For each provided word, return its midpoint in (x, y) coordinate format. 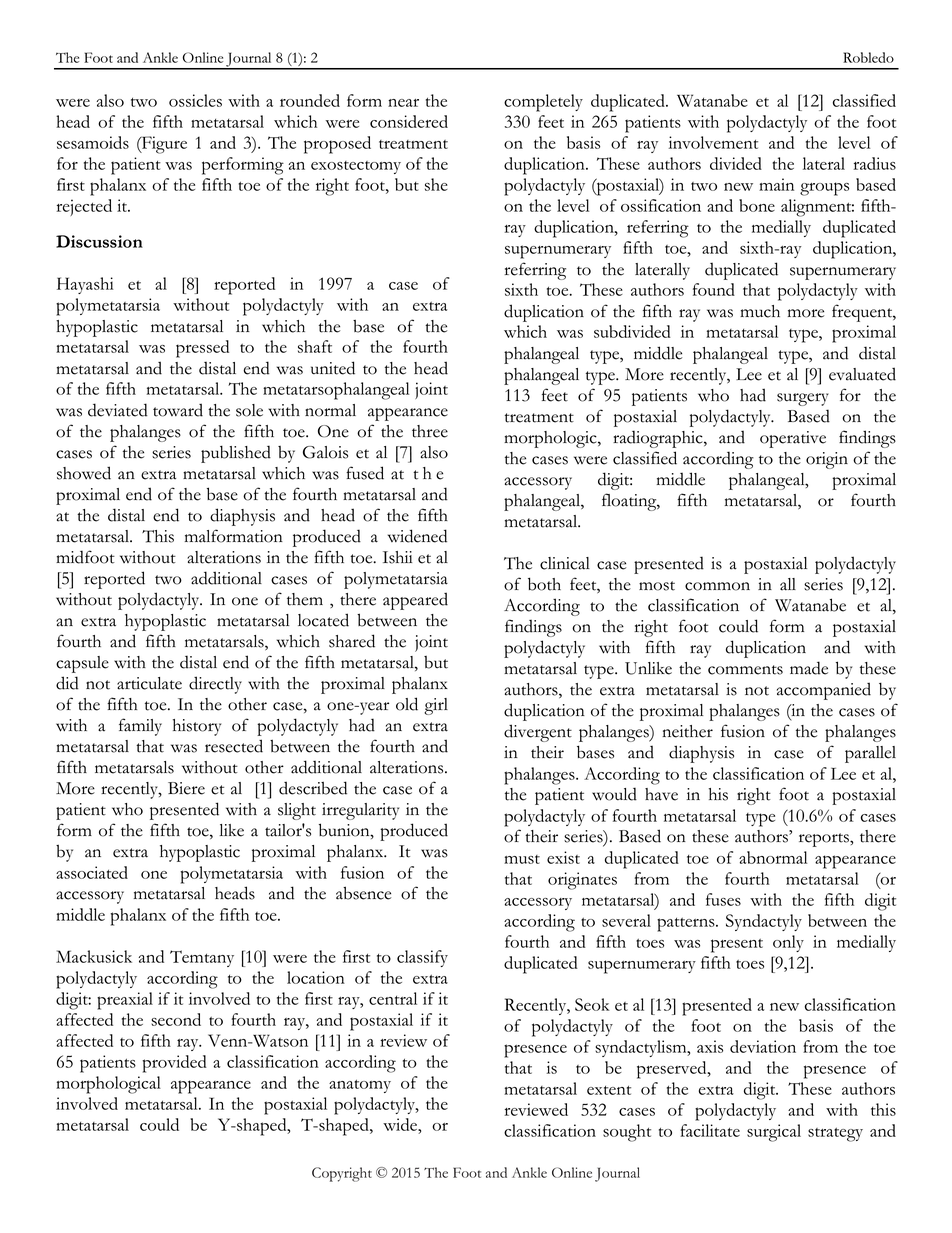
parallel (870, 754)
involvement (713, 142)
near (403, 103)
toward (178, 410)
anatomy (360, 1086)
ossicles (195, 100)
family (140, 727)
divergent (538, 733)
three (430, 431)
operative (793, 439)
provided (174, 1064)
